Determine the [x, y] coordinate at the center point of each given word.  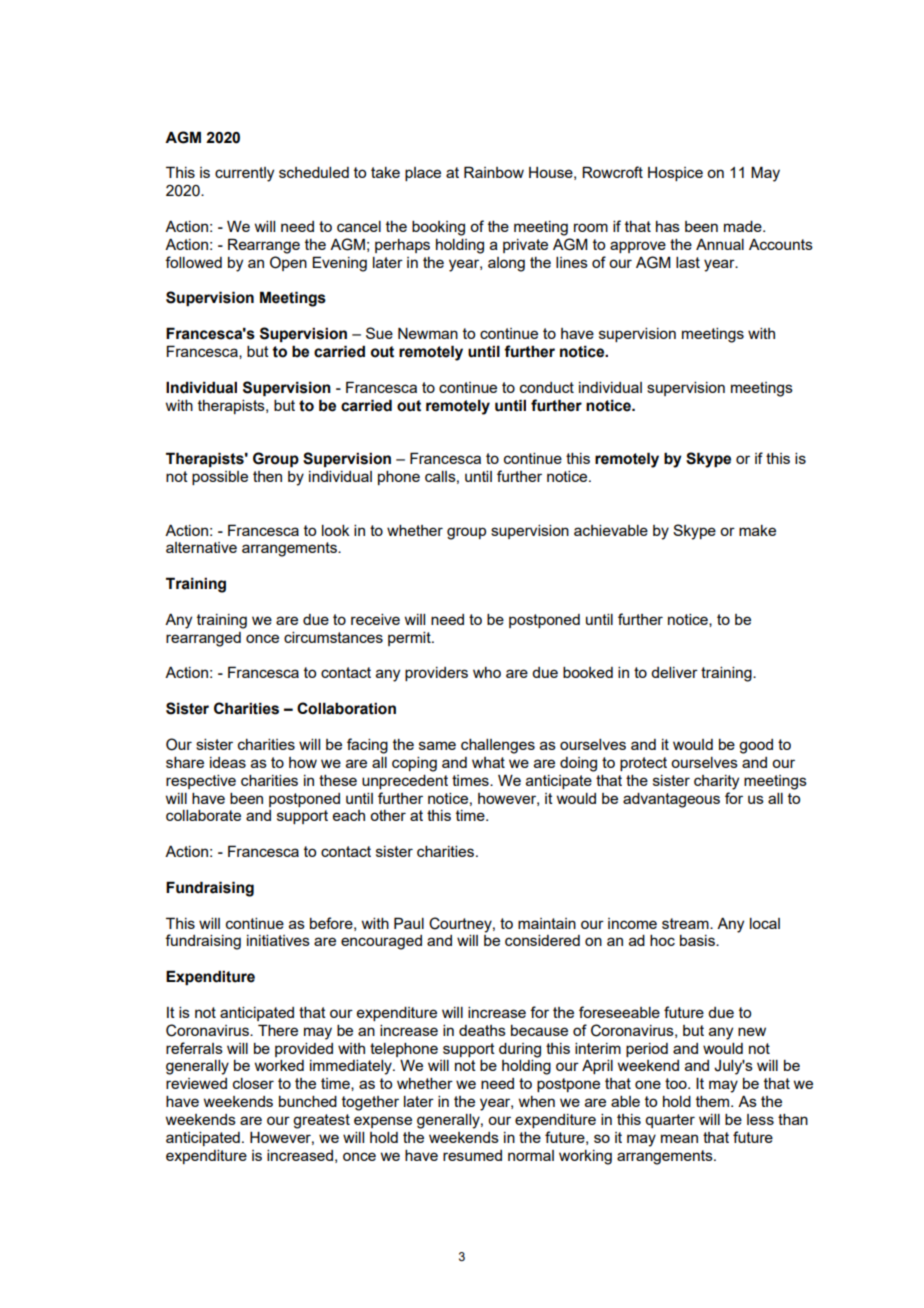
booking [438, 228]
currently [244, 174]
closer [253, 1083]
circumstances [333, 637]
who [487, 672]
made [744, 226]
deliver [674, 672]
